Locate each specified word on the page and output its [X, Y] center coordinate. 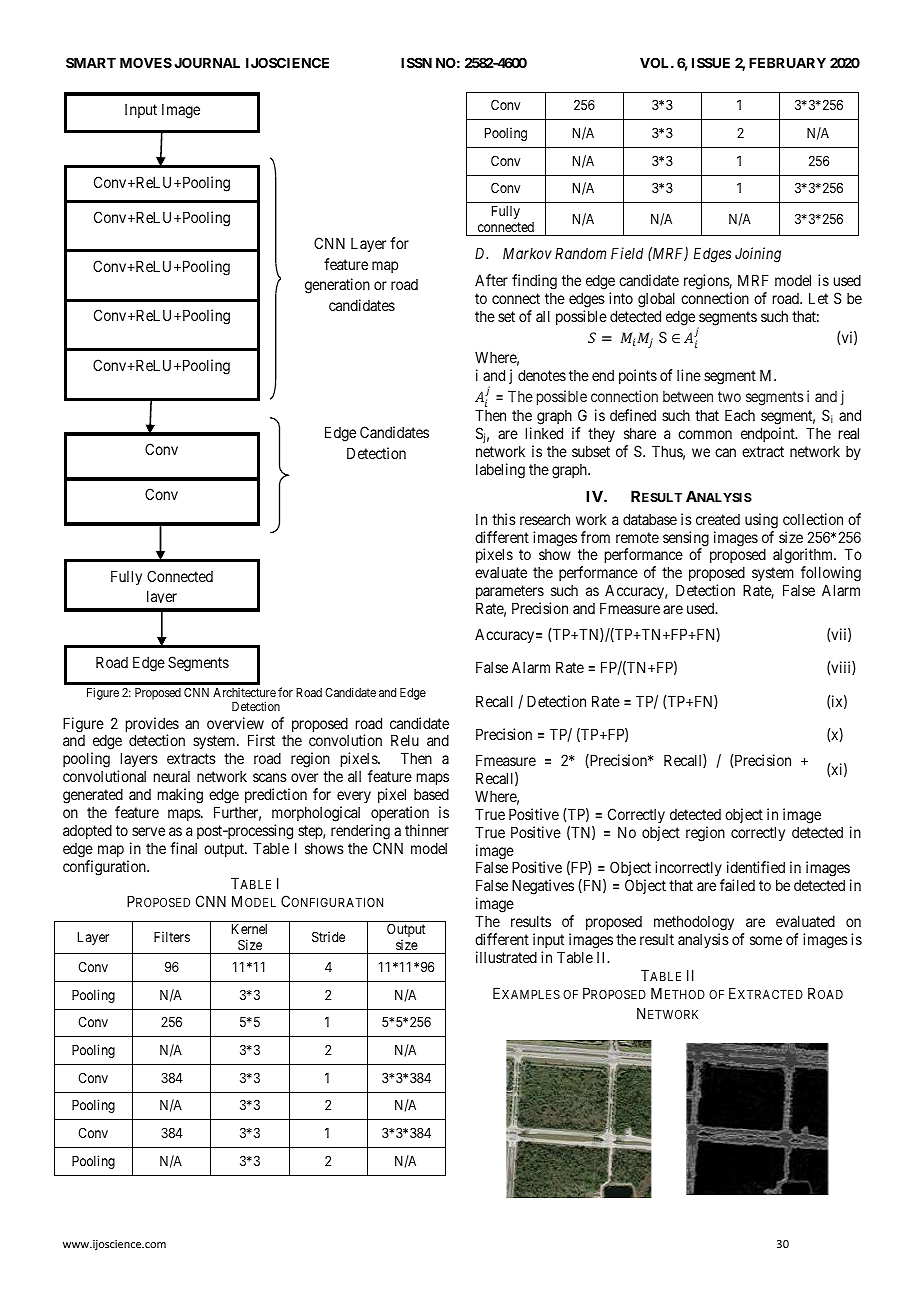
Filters [172, 936]
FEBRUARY [787, 63]
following [831, 575]
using [761, 521]
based [431, 794]
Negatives [543, 887]
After [491, 280]
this [504, 519]
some [766, 940]
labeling [500, 471]
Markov [527, 253]
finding [534, 282]
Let [818, 298]
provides [152, 726]
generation [337, 286]
